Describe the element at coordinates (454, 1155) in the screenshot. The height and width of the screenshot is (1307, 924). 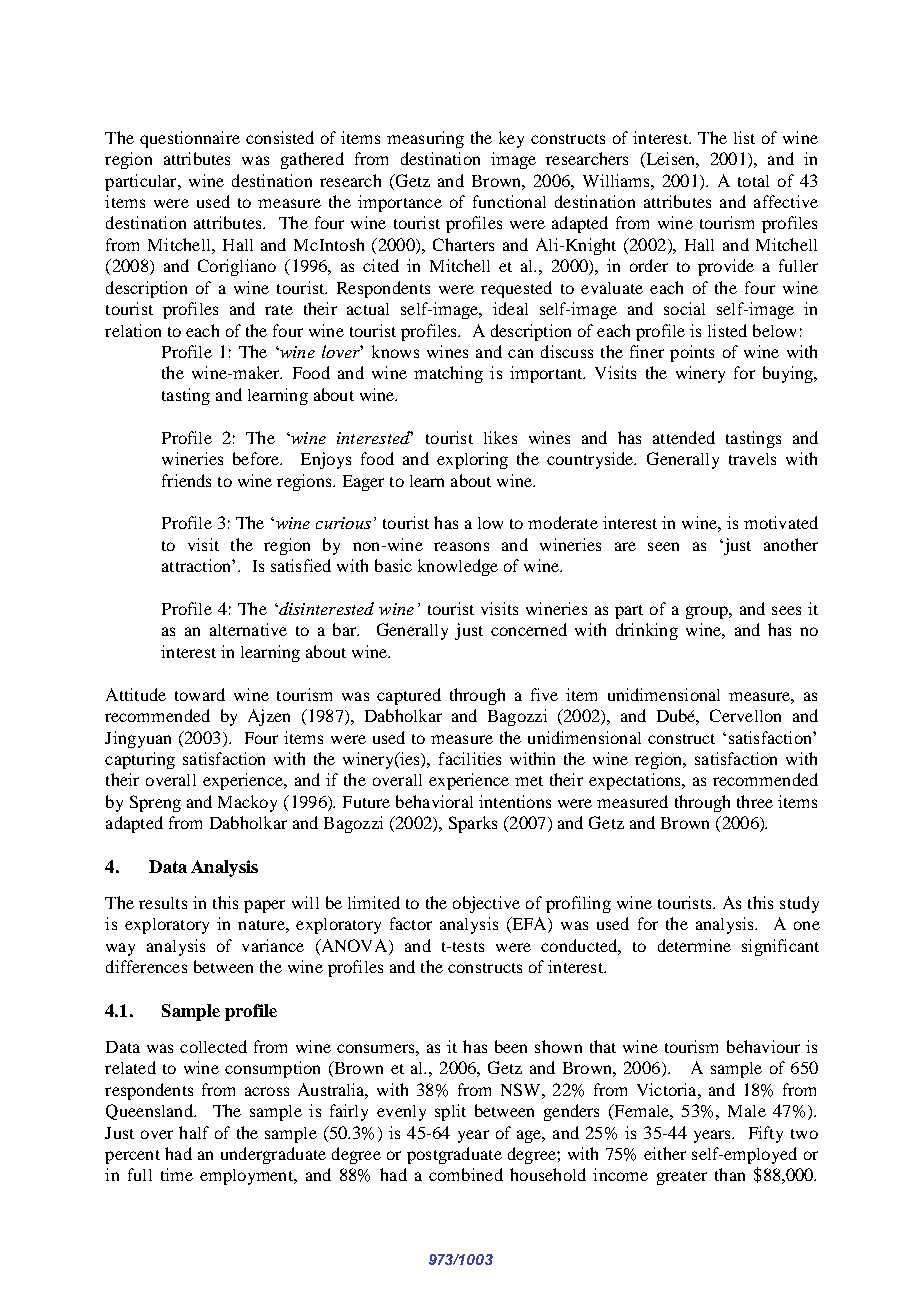
I see `postgraduate` at that location.
